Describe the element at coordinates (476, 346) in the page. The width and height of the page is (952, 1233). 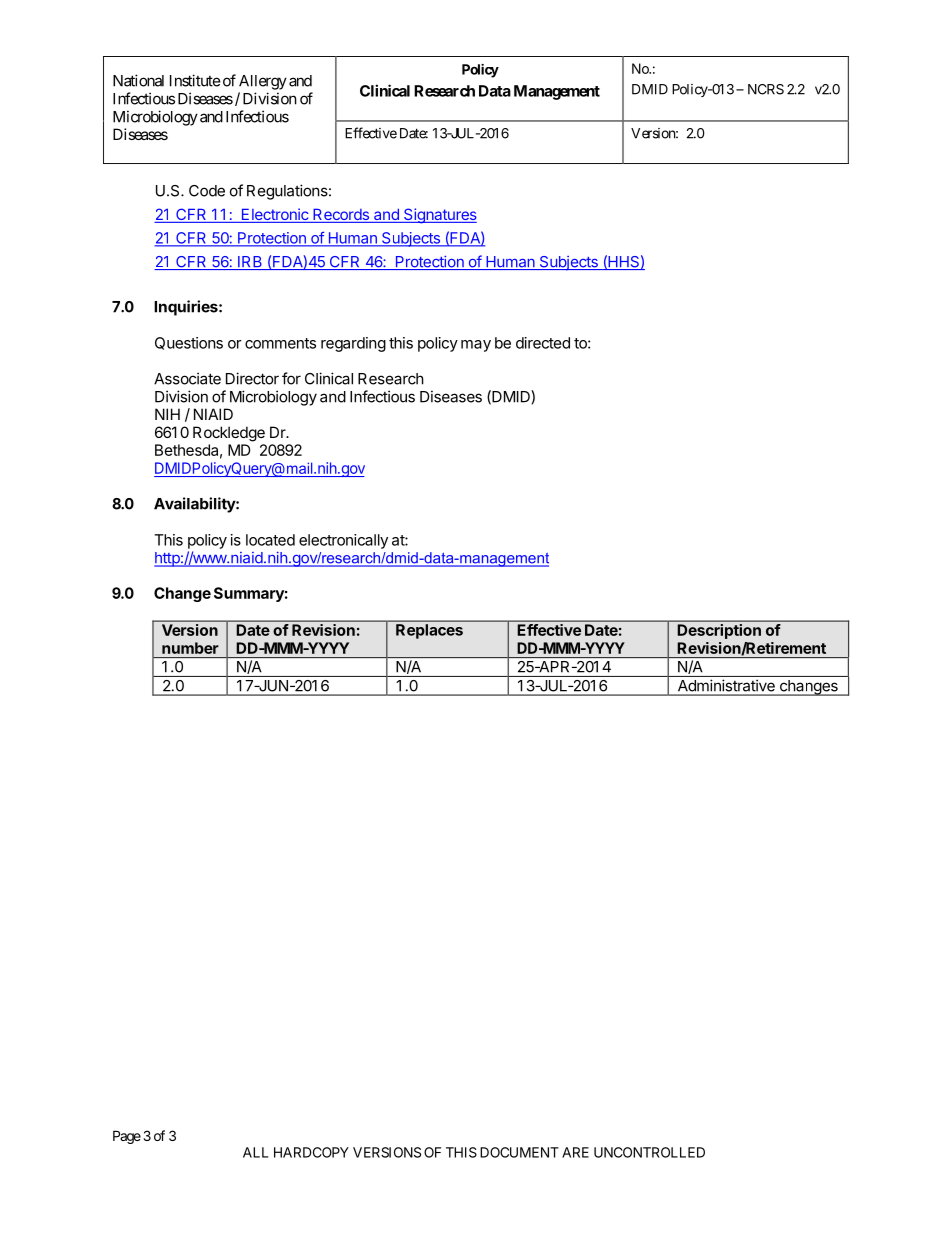
I see `may` at that location.
